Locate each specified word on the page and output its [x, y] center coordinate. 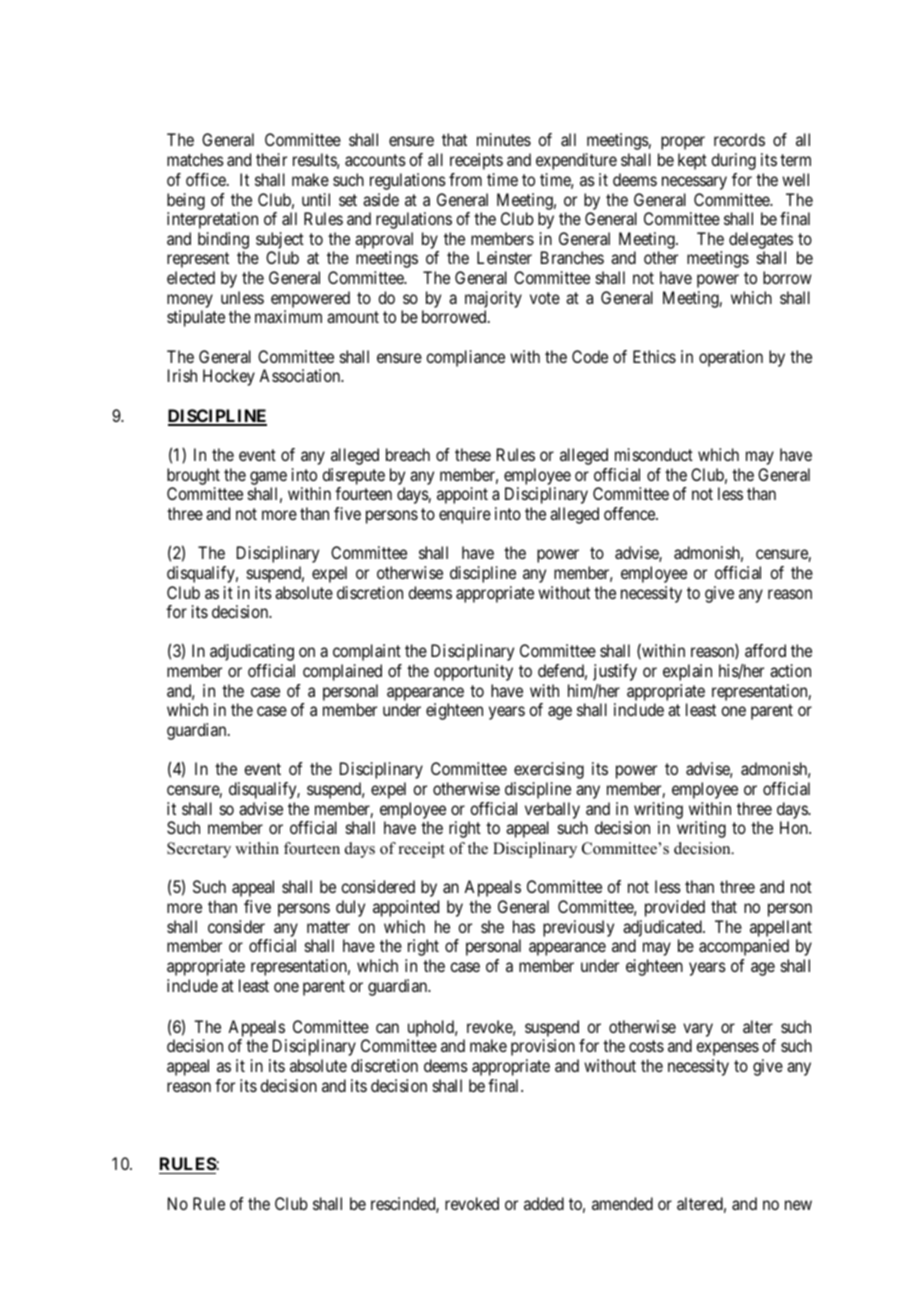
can [387, 1028]
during [733, 161]
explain [687, 672]
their [271, 159]
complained [342, 672]
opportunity [473, 672]
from [465, 179]
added [544, 1203]
